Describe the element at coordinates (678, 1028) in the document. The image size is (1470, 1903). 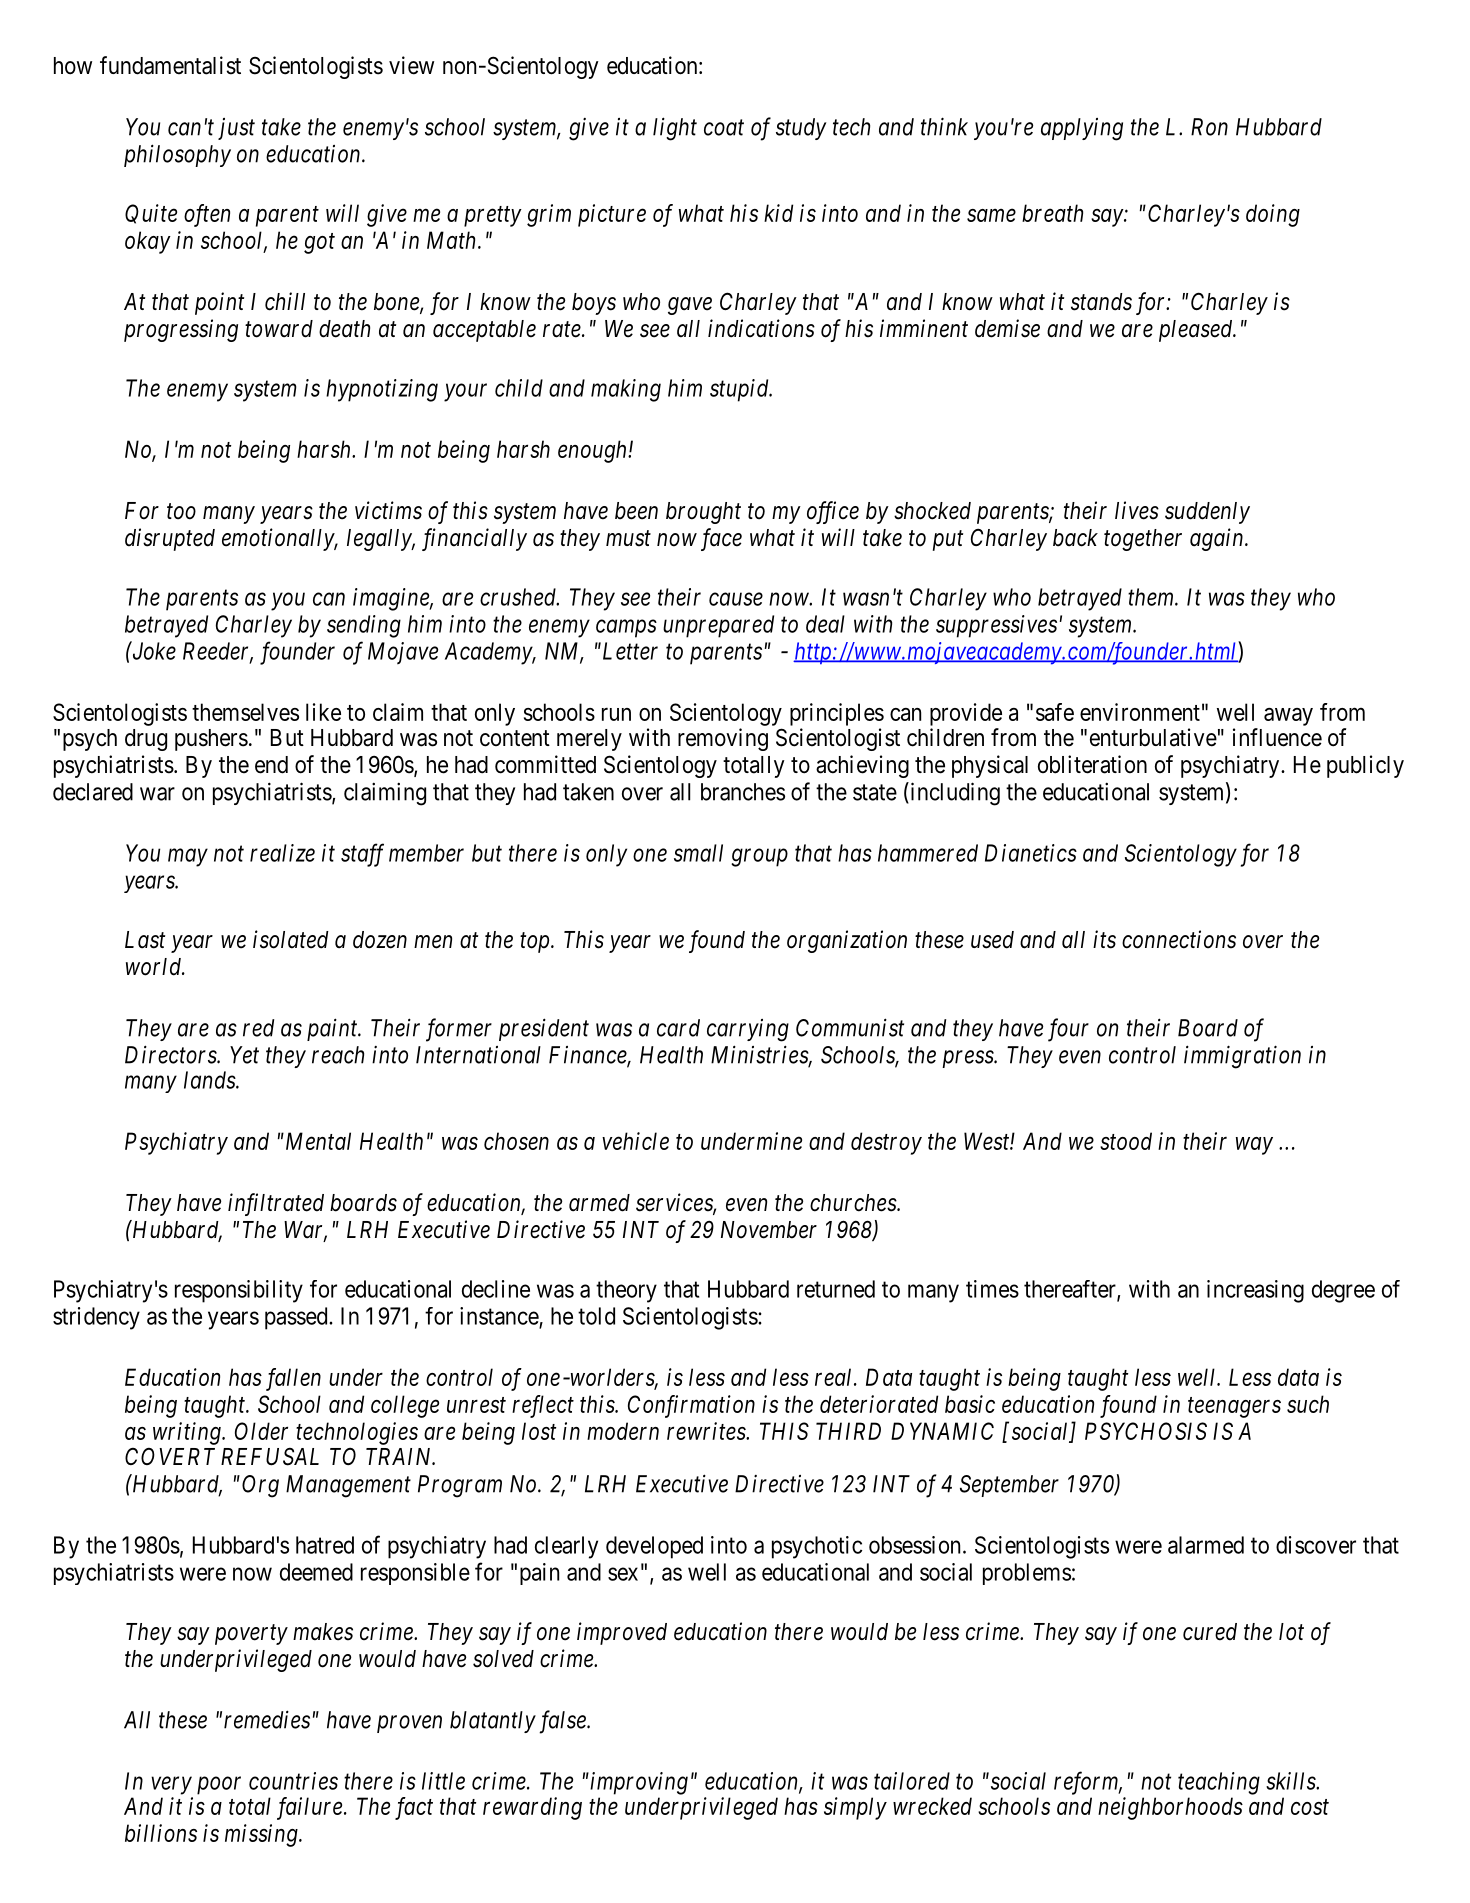
I see `card` at that location.
